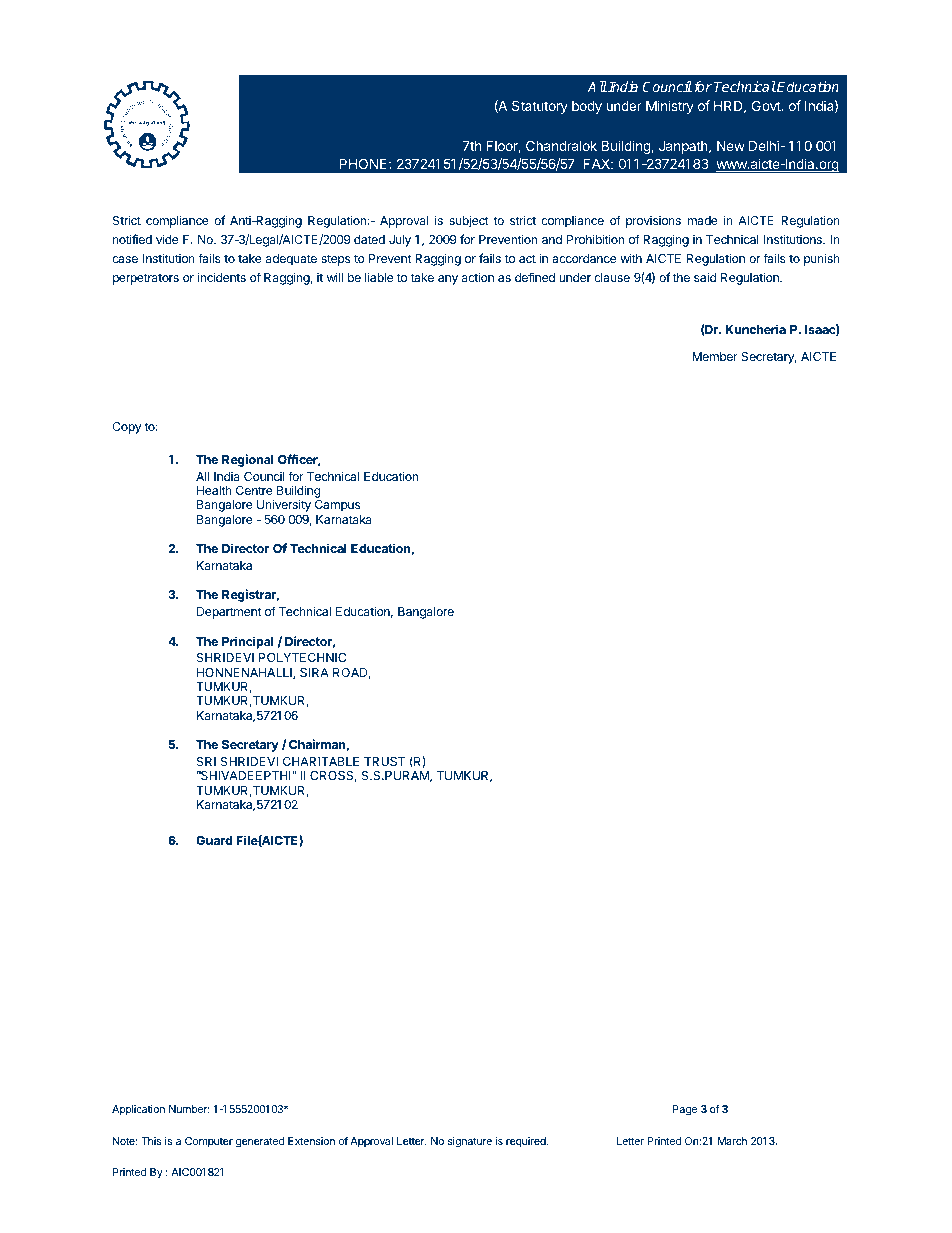  Describe the element at coordinates (167, 239) in the screenshot. I see `vide` at that location.
